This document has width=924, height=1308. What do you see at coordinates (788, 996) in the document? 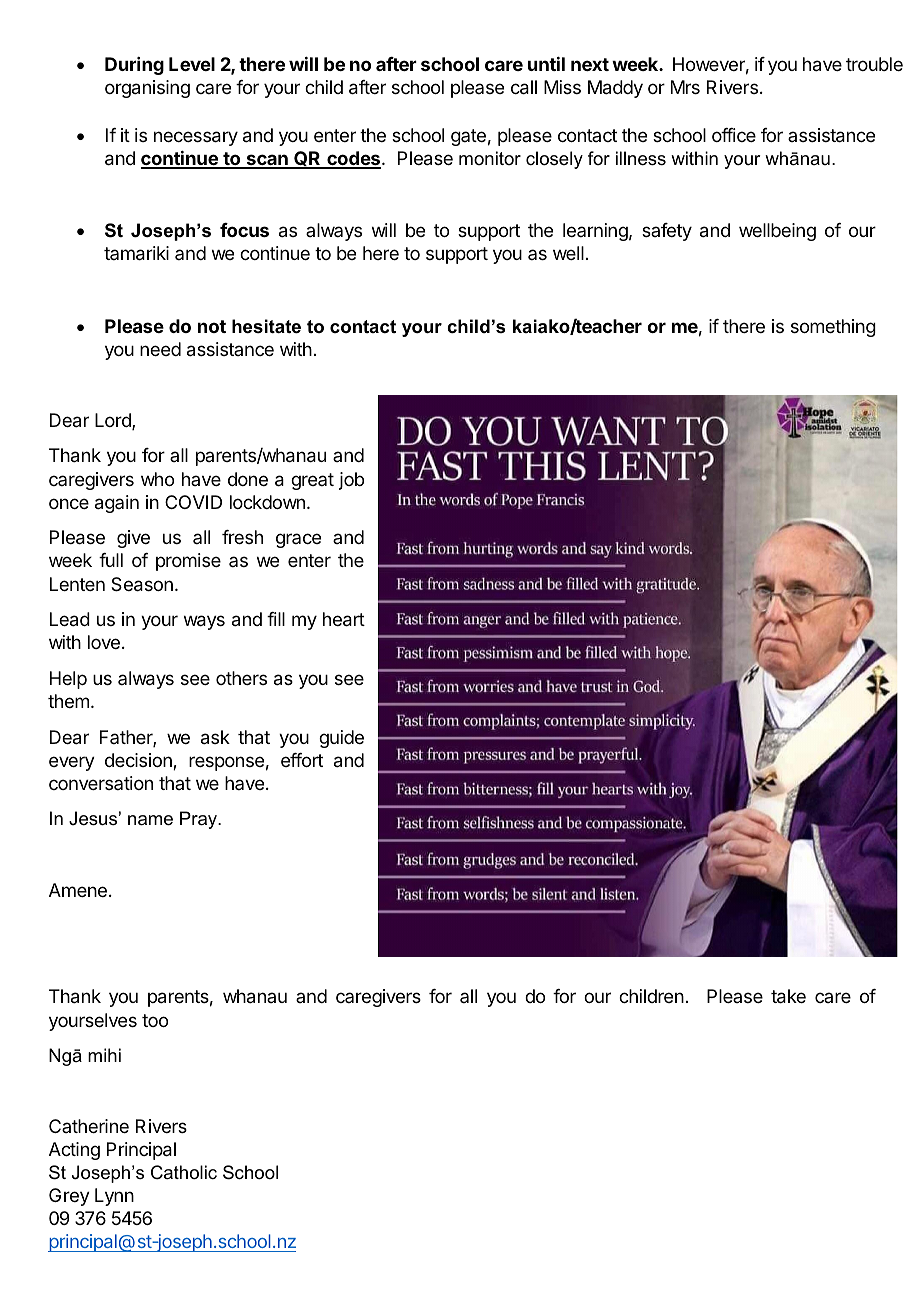
I see `take` at bounding box center [788, 996].
